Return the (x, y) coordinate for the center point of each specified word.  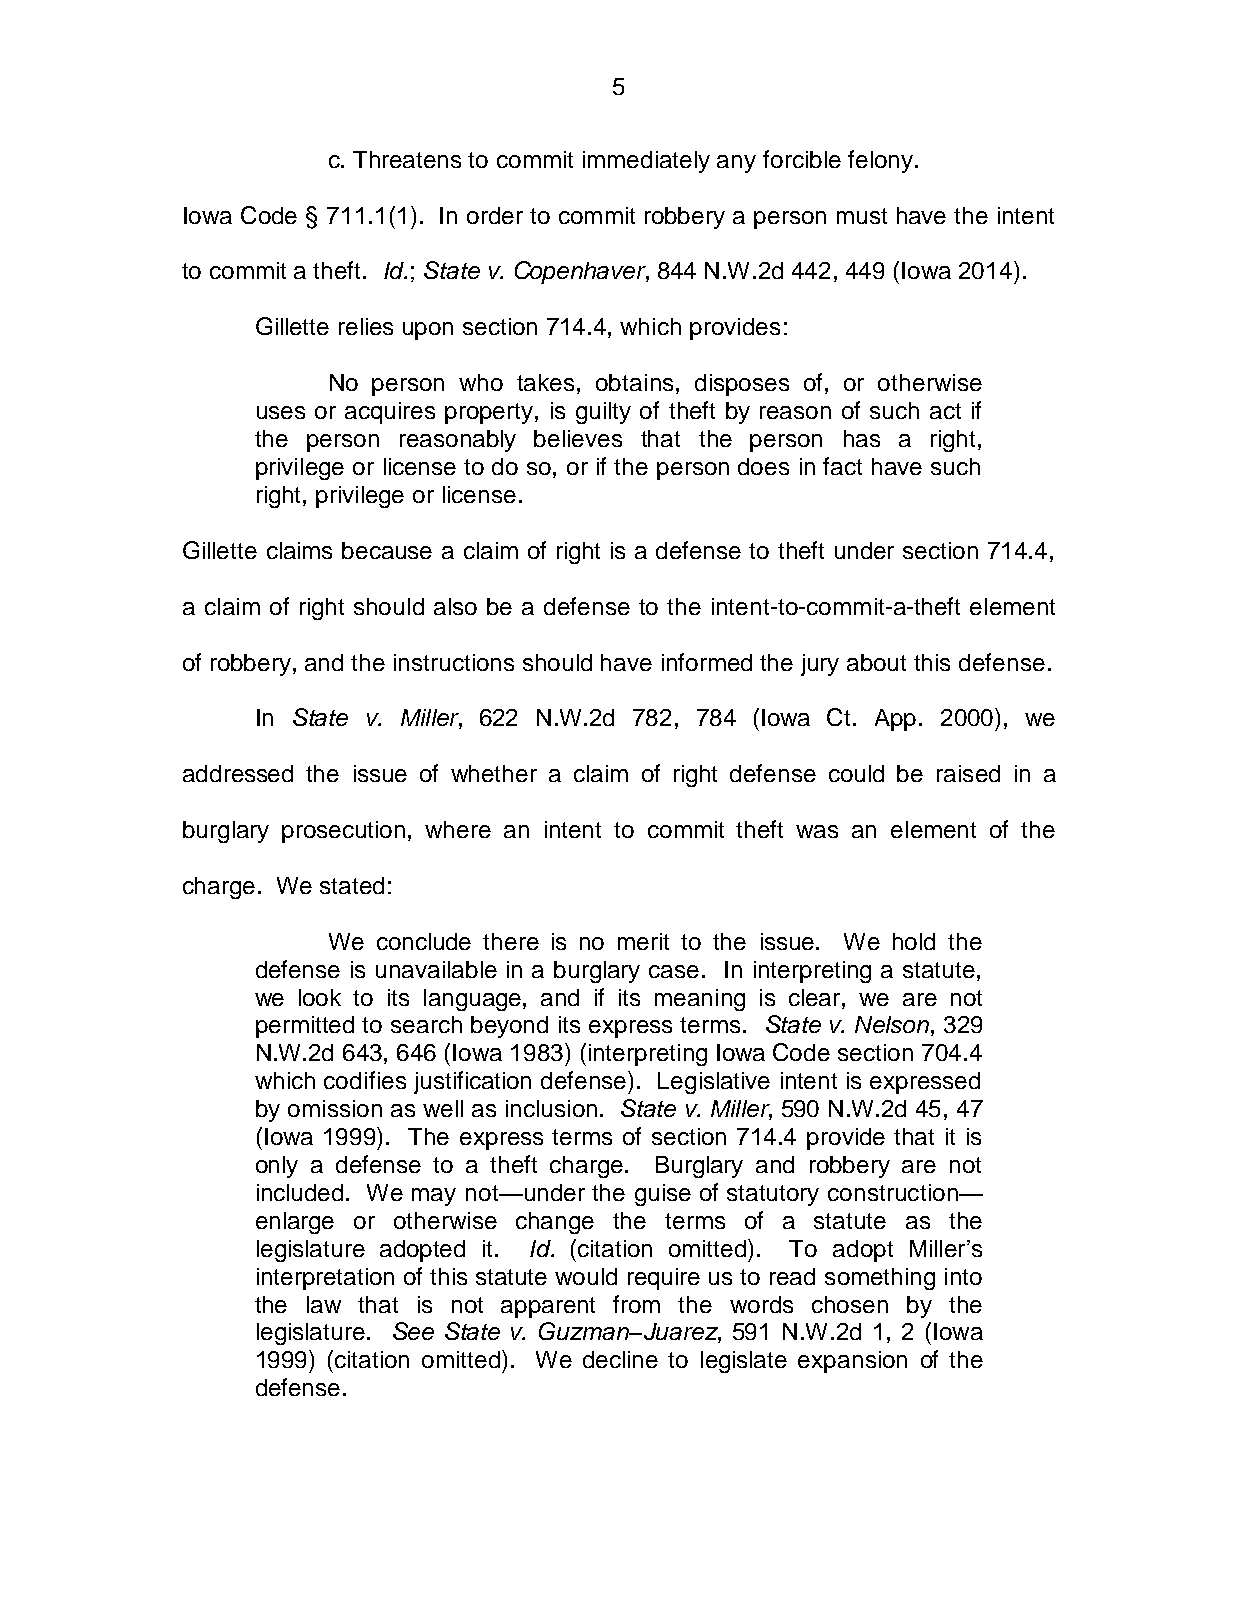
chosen (850, 1304)
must (862, 216)
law (324, 1304)
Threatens (407, 159)
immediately (646, 162)
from (636, 1304)
